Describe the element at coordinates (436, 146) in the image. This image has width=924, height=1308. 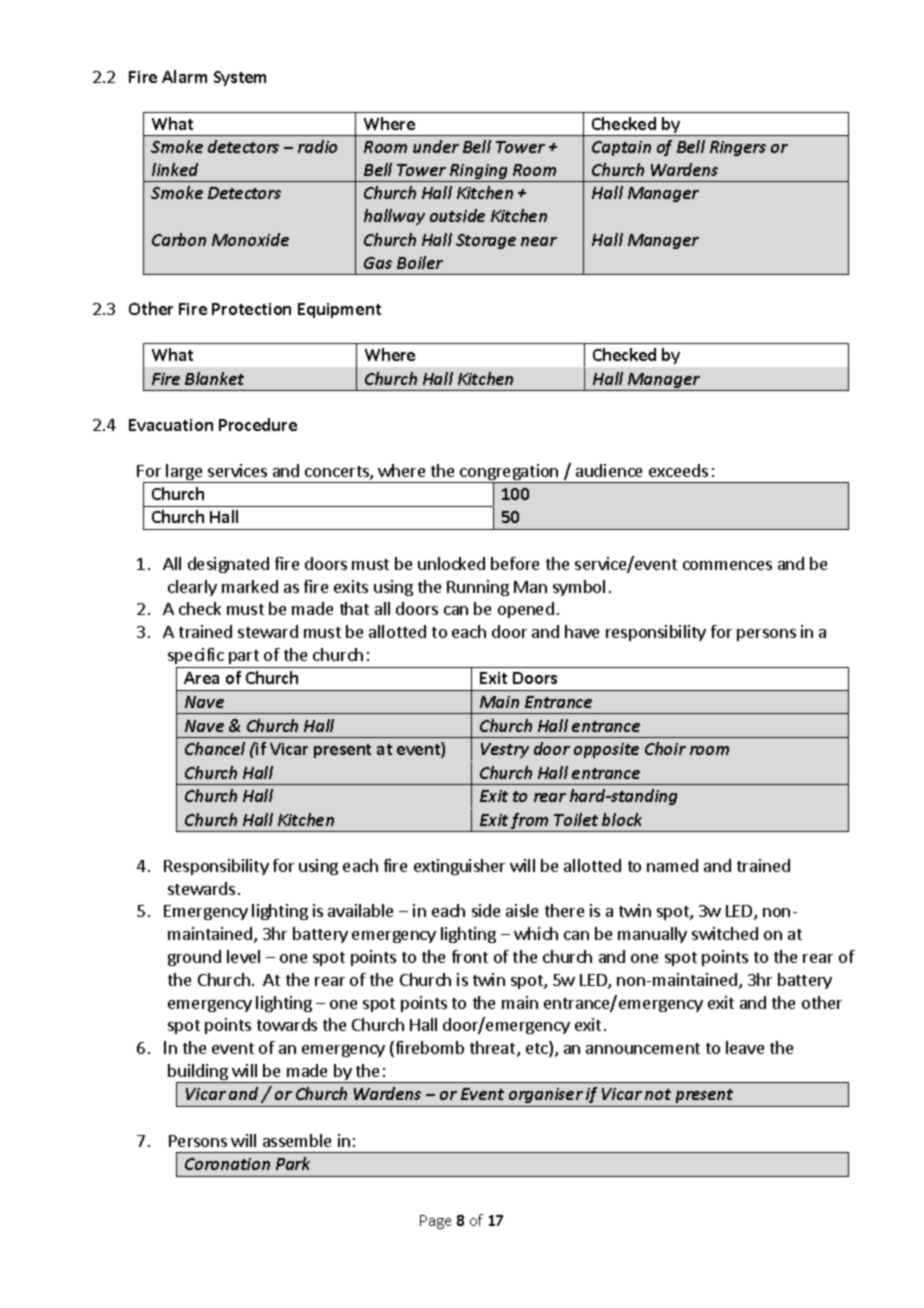
I see `under` at that location.
